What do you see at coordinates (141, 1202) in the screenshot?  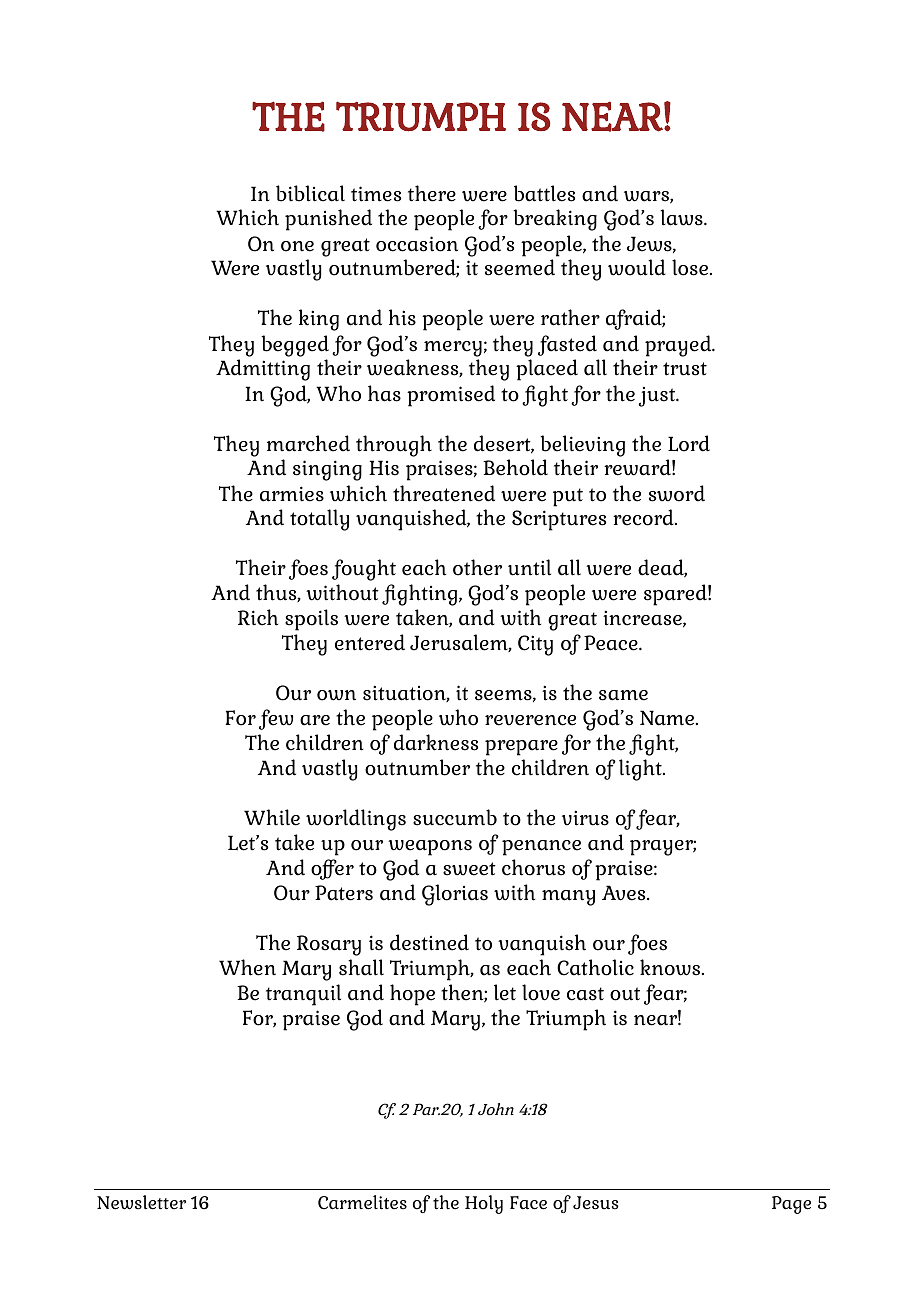 I see `Newsletter` at bounding box center [141, 1202].
